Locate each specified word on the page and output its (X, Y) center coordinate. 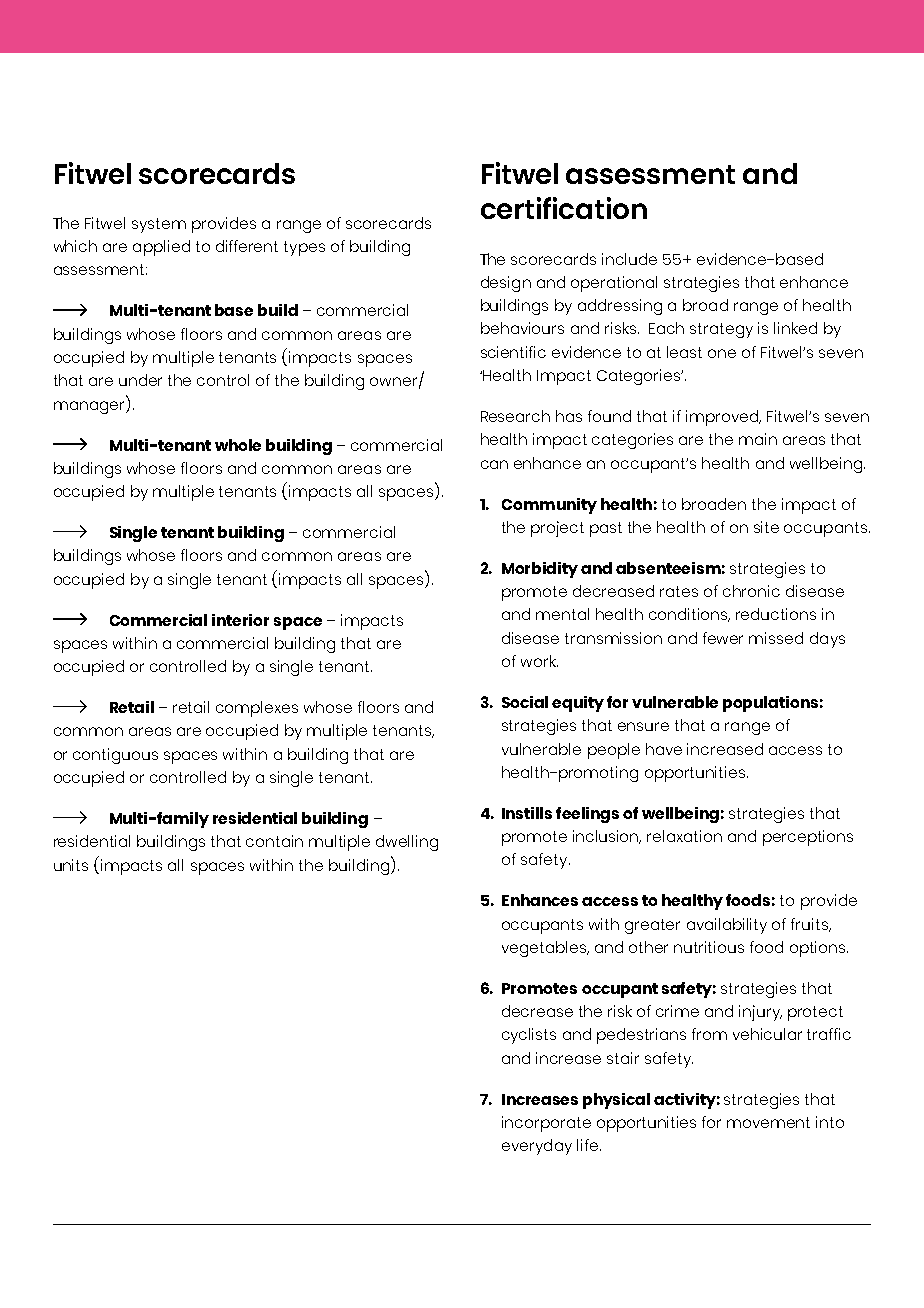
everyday (537, 1147)
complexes (257, 709)
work (539, 661)
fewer (723, 638)
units (71, 865)
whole (238, 445)
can (494, 464)
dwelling (407, 843)
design (506, 284)
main (758, 439)
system (159, 225)
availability (727, 926)
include (629, 259)
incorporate (546, 1124)
